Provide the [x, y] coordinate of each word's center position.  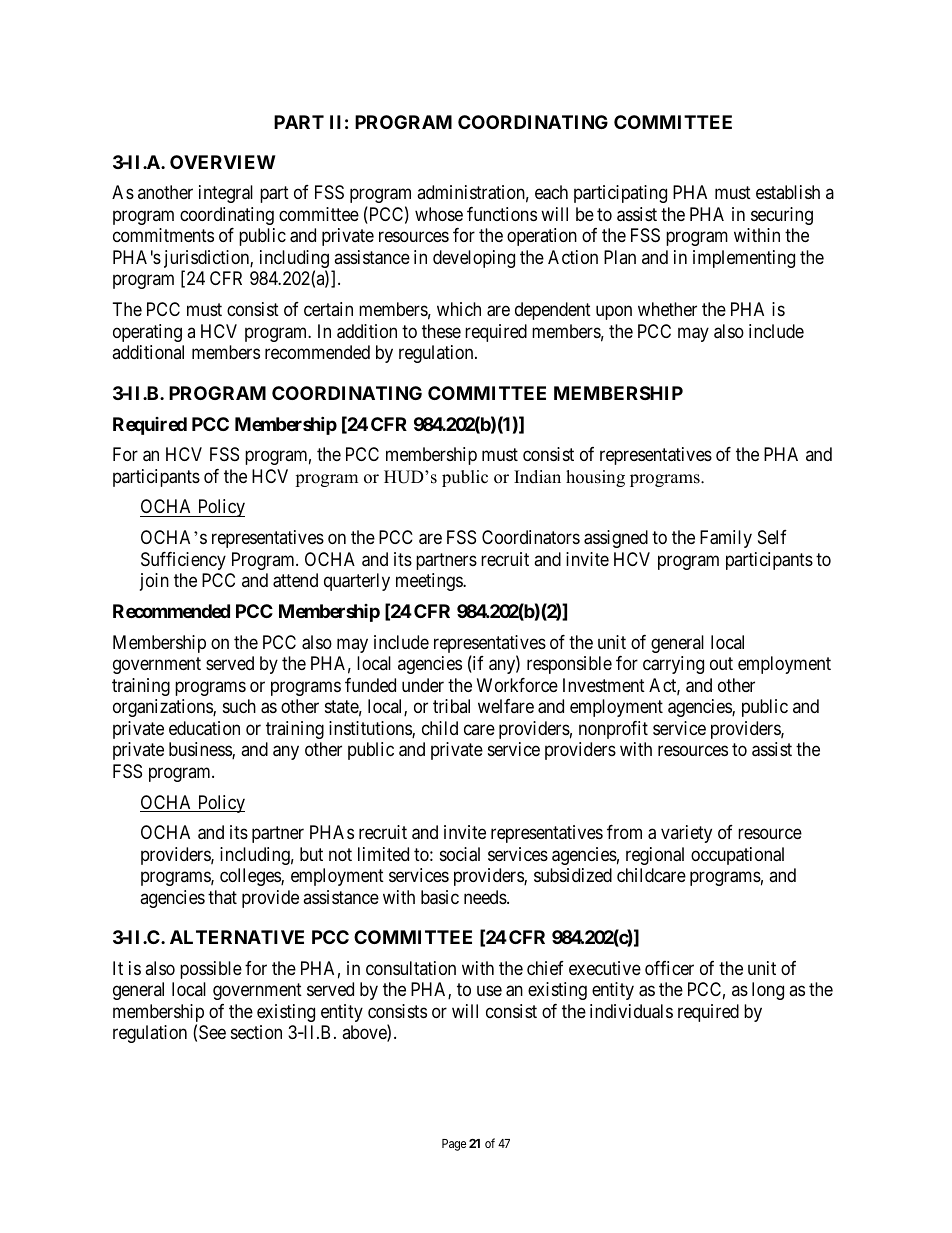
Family [726, 539]
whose [439, 214]
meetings [430, 582]
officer [669, 968]
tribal [451, 706]
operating [147, 333]
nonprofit [613, 730]
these [441, 331]
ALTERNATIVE [237, 937]
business [201, 750]
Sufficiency [183, 561]
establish [788, 192]
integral [226, 194]
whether [667, 309]
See [212, 1032]
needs [486, 897]
